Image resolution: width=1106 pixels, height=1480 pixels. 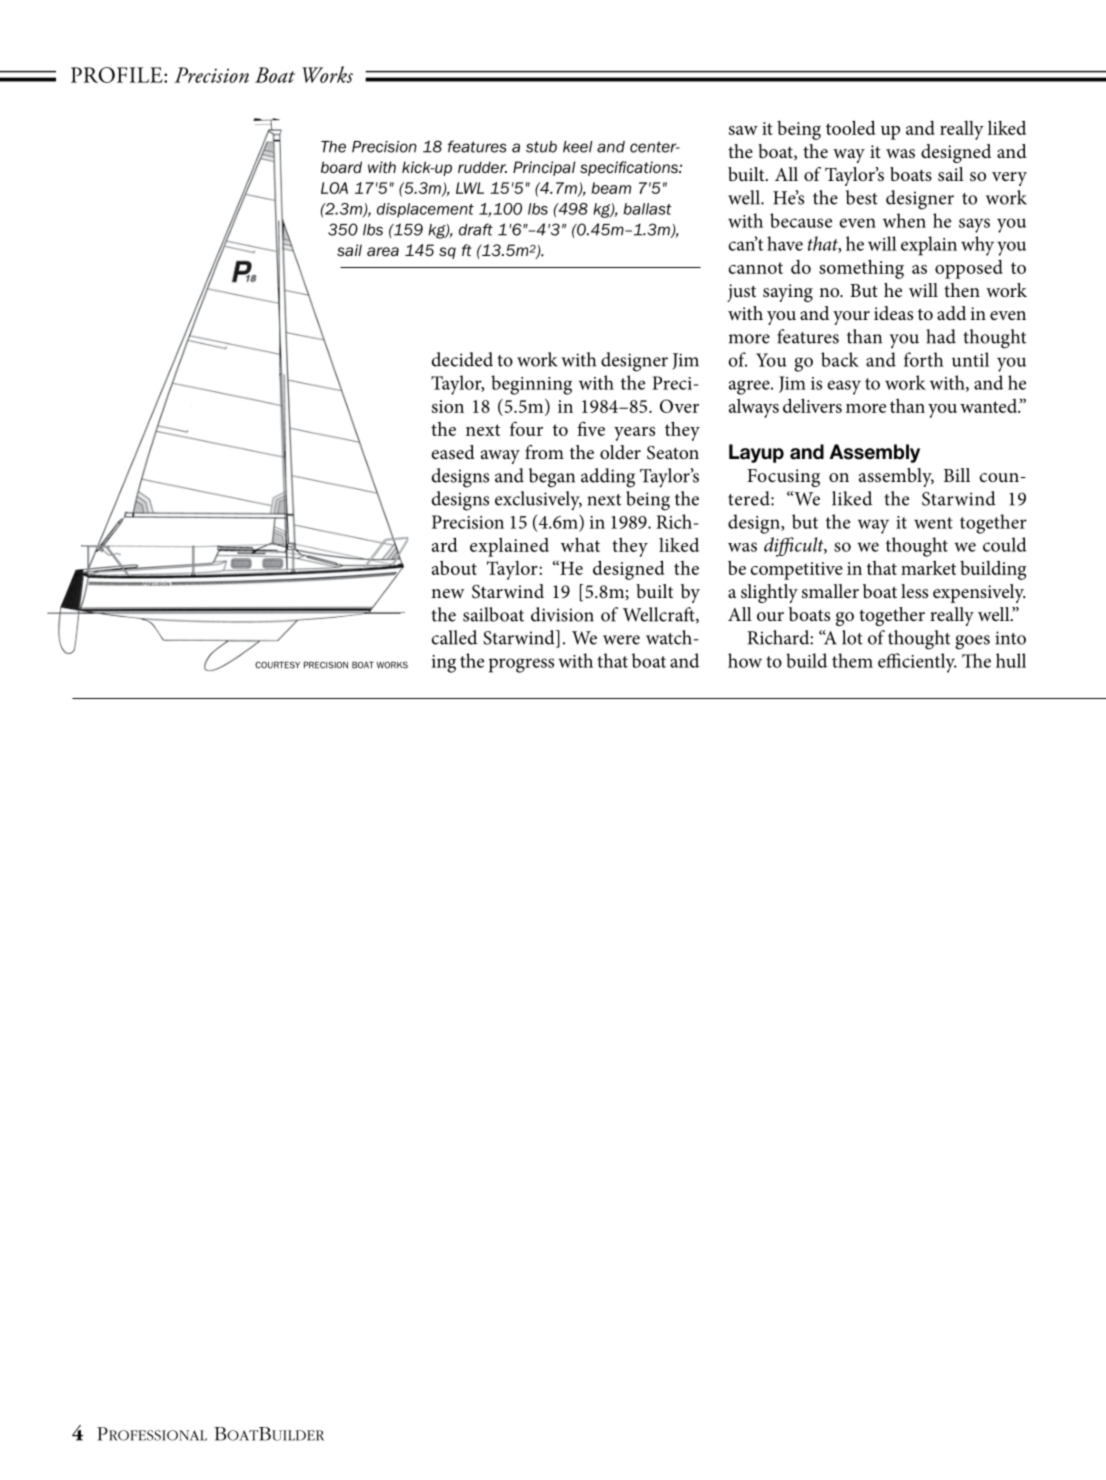 I want to click on area, so click(x=383, y=251).
